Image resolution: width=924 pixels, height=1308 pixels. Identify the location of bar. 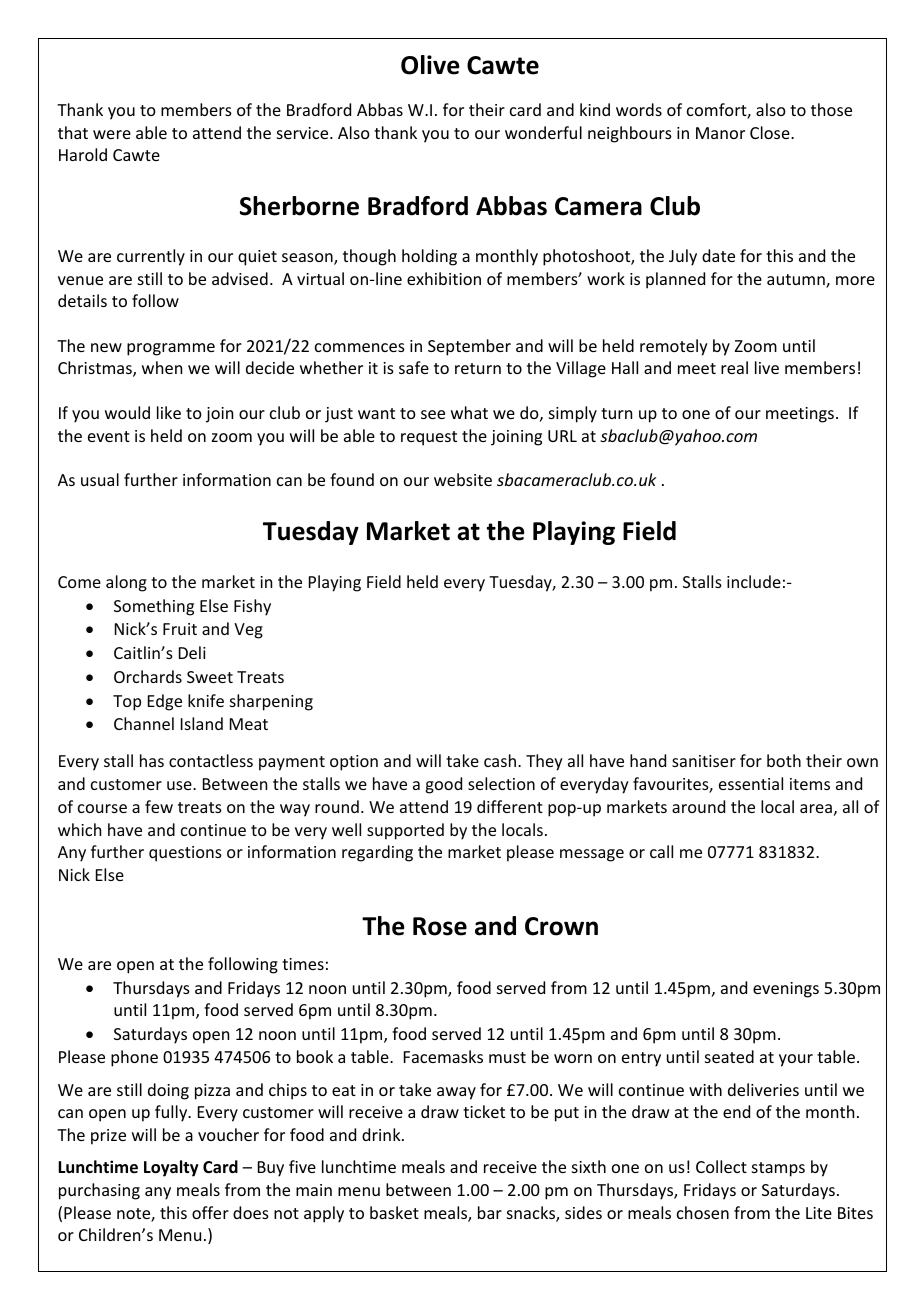
(490, 1212).
